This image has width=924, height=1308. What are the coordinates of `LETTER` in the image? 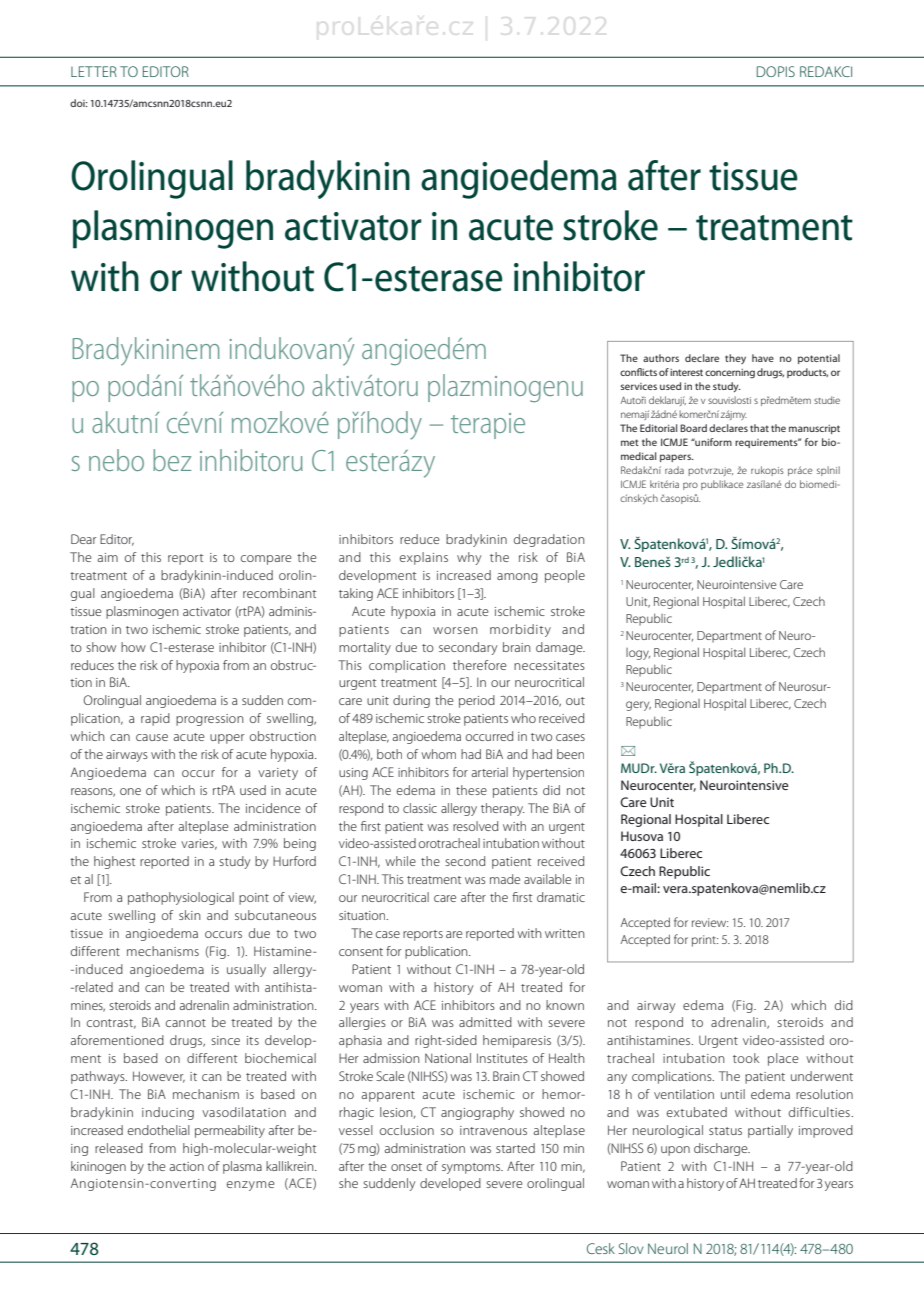 It's located at (94, 71).
